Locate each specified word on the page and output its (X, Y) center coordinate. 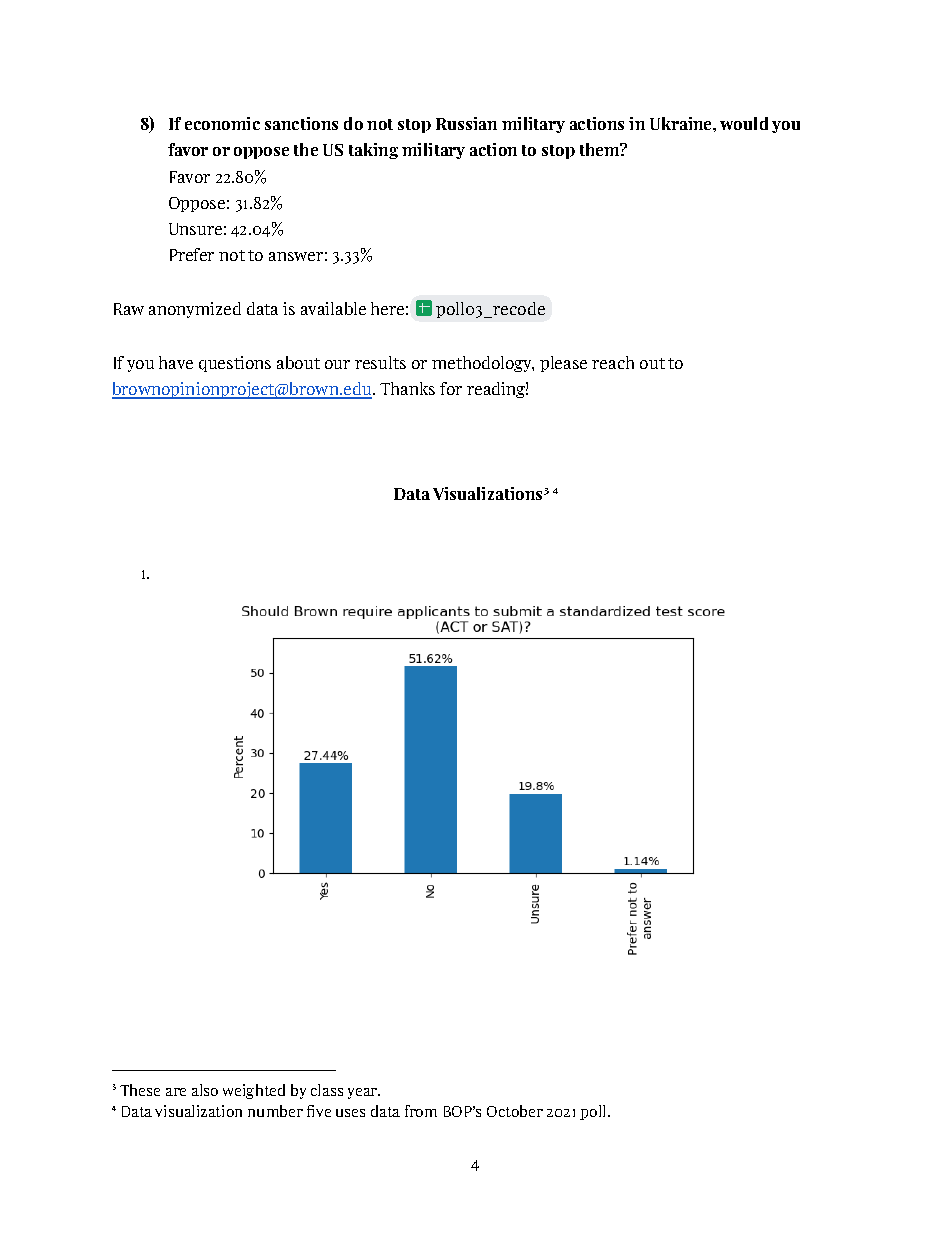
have (176, 362)
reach (613, 362)
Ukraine (682, 123)
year (364, 1093)
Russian (466, 123)
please (563, 364)
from (421, 1111)
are (176, 1092)
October (515, 1111)
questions (235, 364)
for (451, 388)
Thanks (407, 388)
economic (222, 123)
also (205, 1090)
